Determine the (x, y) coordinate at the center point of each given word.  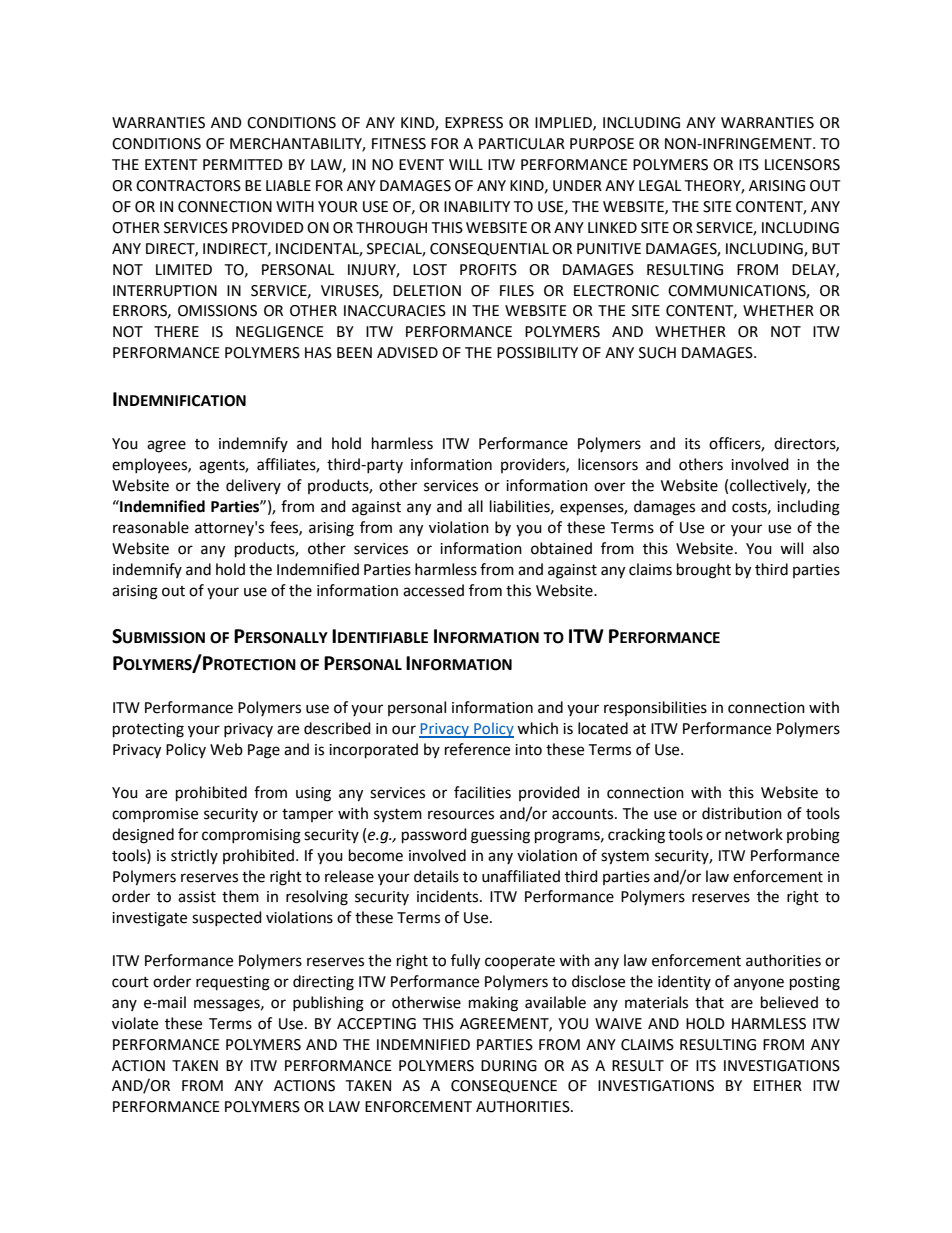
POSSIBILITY (537, 353)
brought (704, 571)
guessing (500, 836)
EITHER (778, 1085)
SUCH (657, 353)
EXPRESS (474, 123)
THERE (176, 331)
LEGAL (660, 186)
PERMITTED (243, 164)
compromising (251, 836)
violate (135, 1023)
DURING (509, 1066)
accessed (433, 590)
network (754, 834)
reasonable (151, 527)
